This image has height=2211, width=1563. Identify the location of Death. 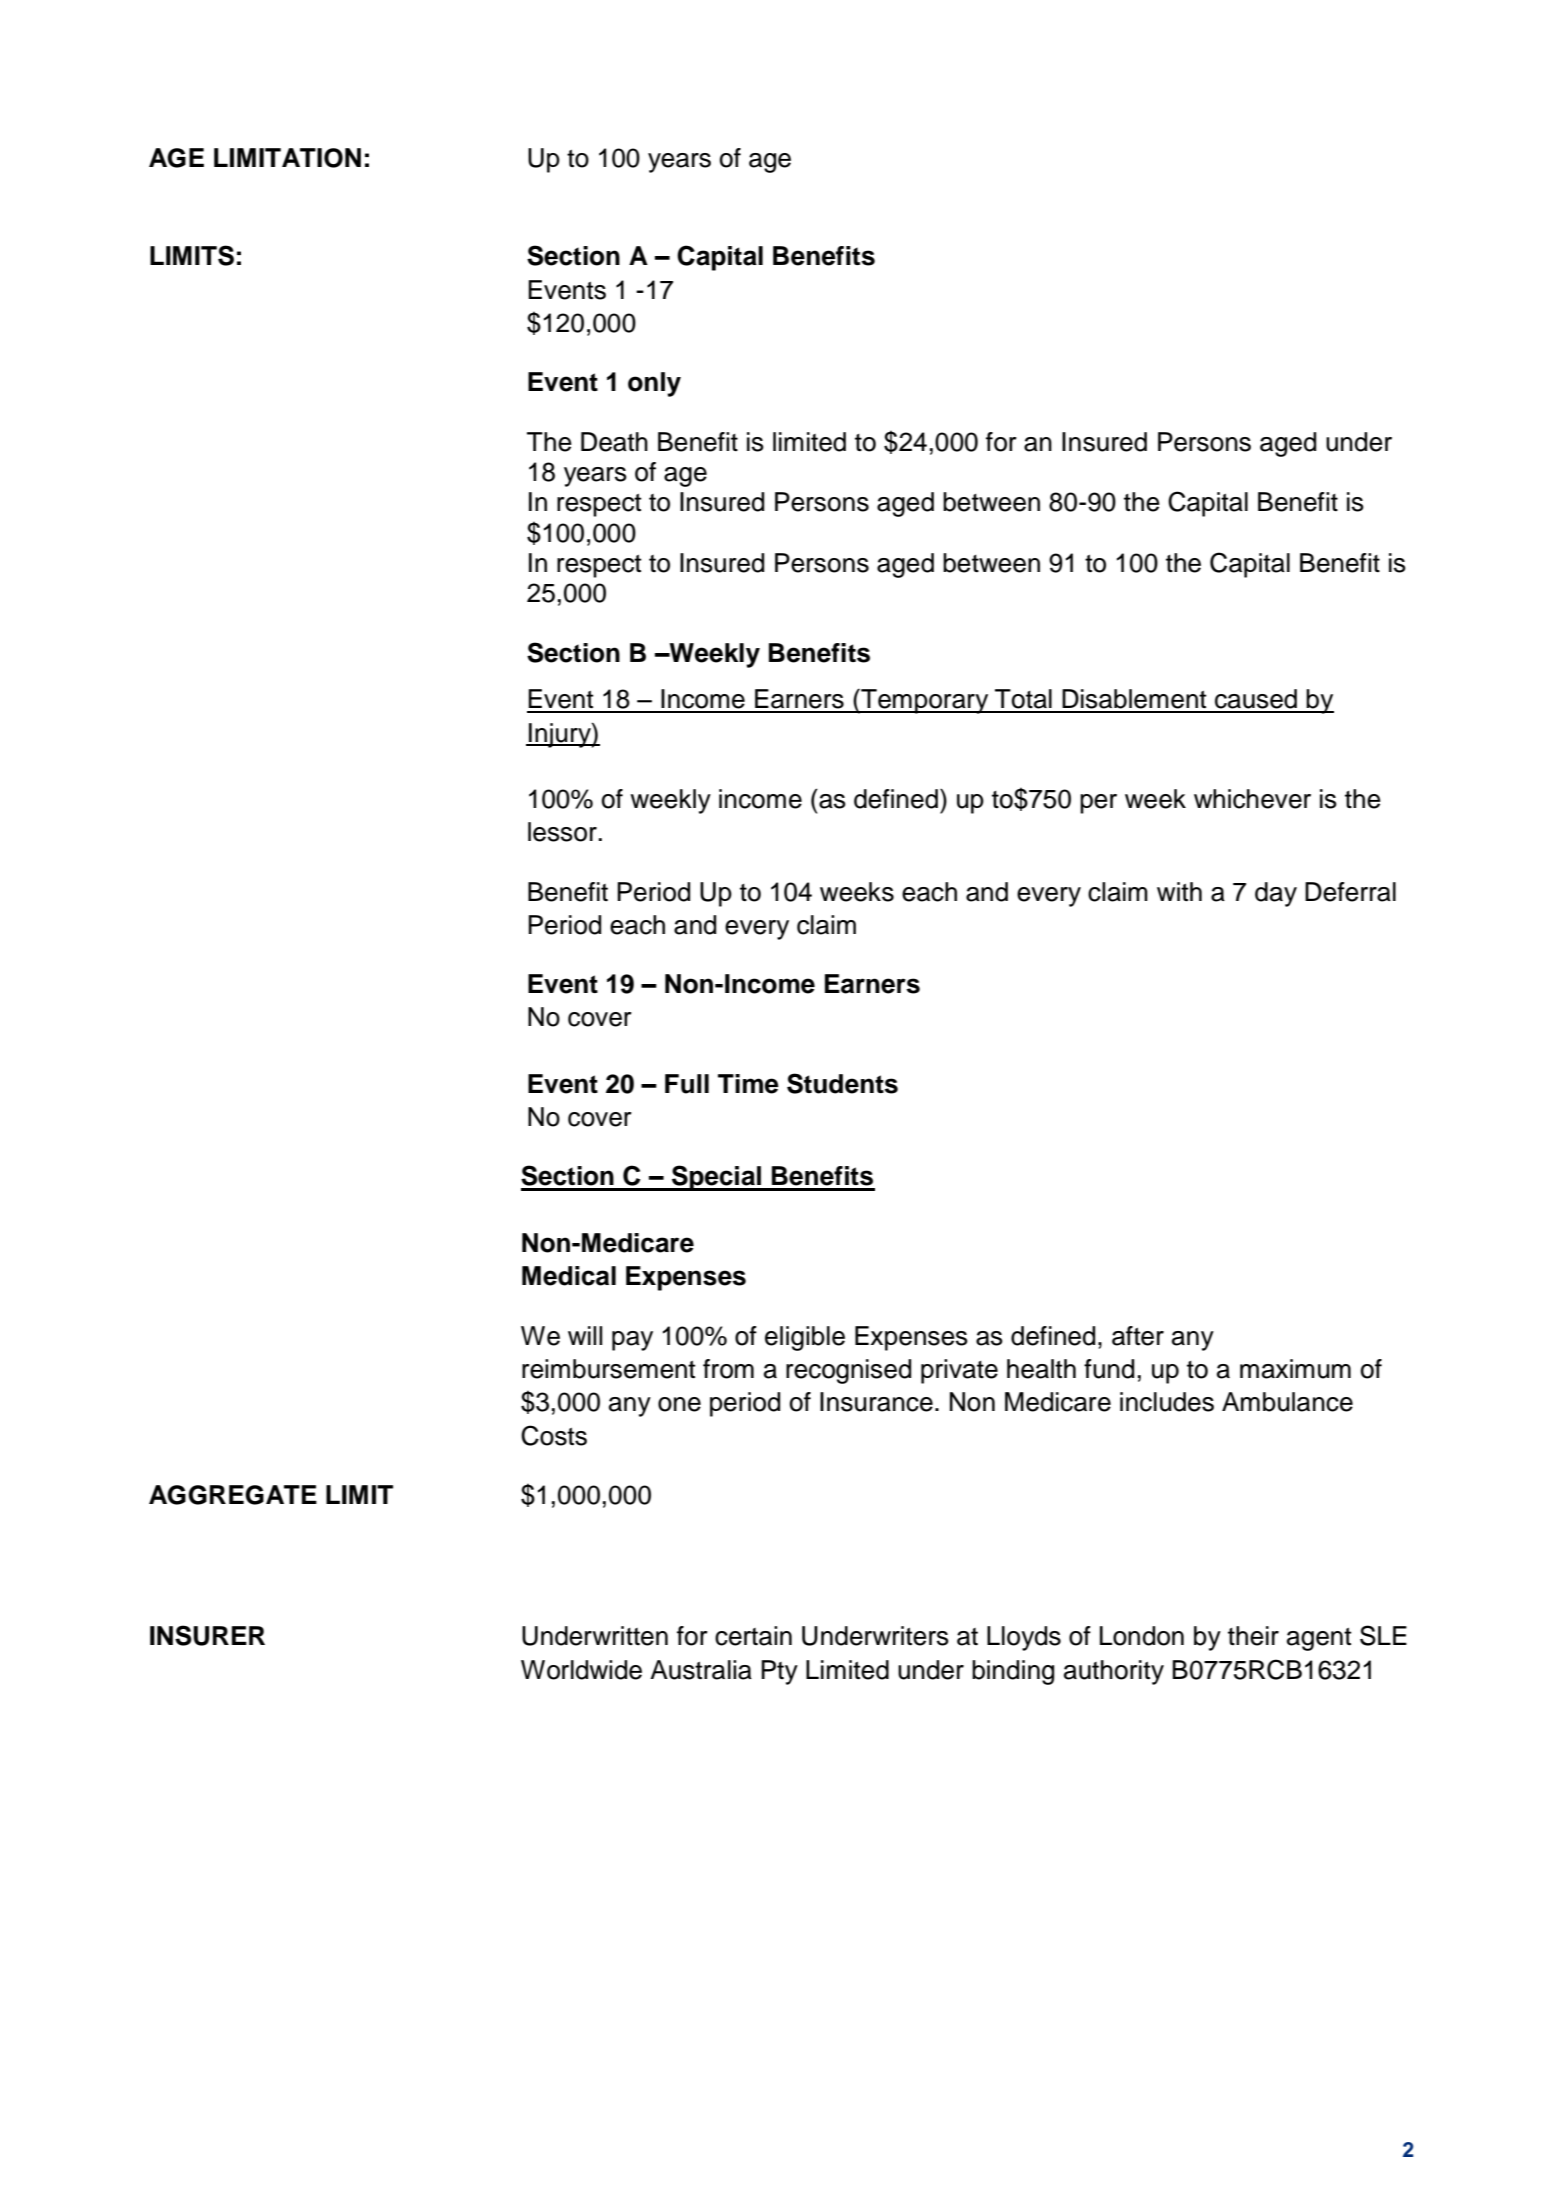
(614, 442).
